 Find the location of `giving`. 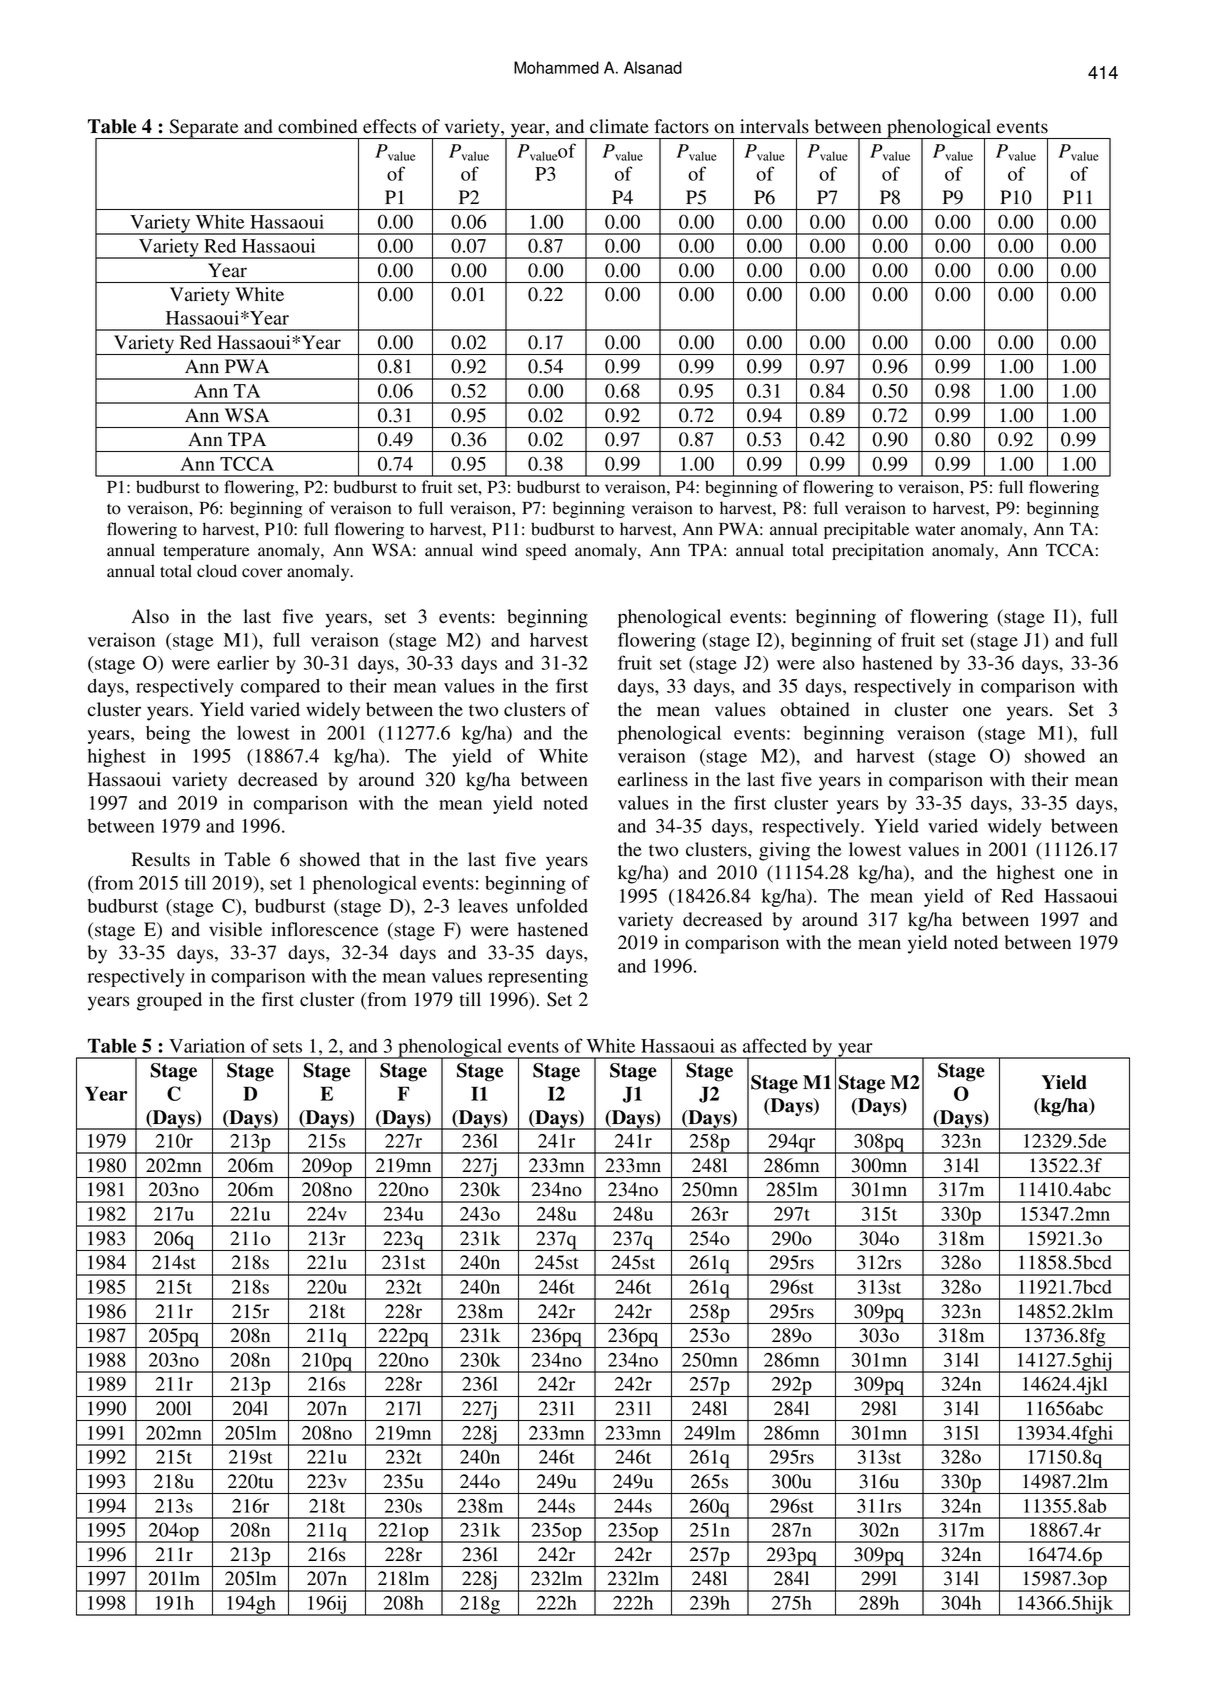

giving is located at coordinates (784, 851).
